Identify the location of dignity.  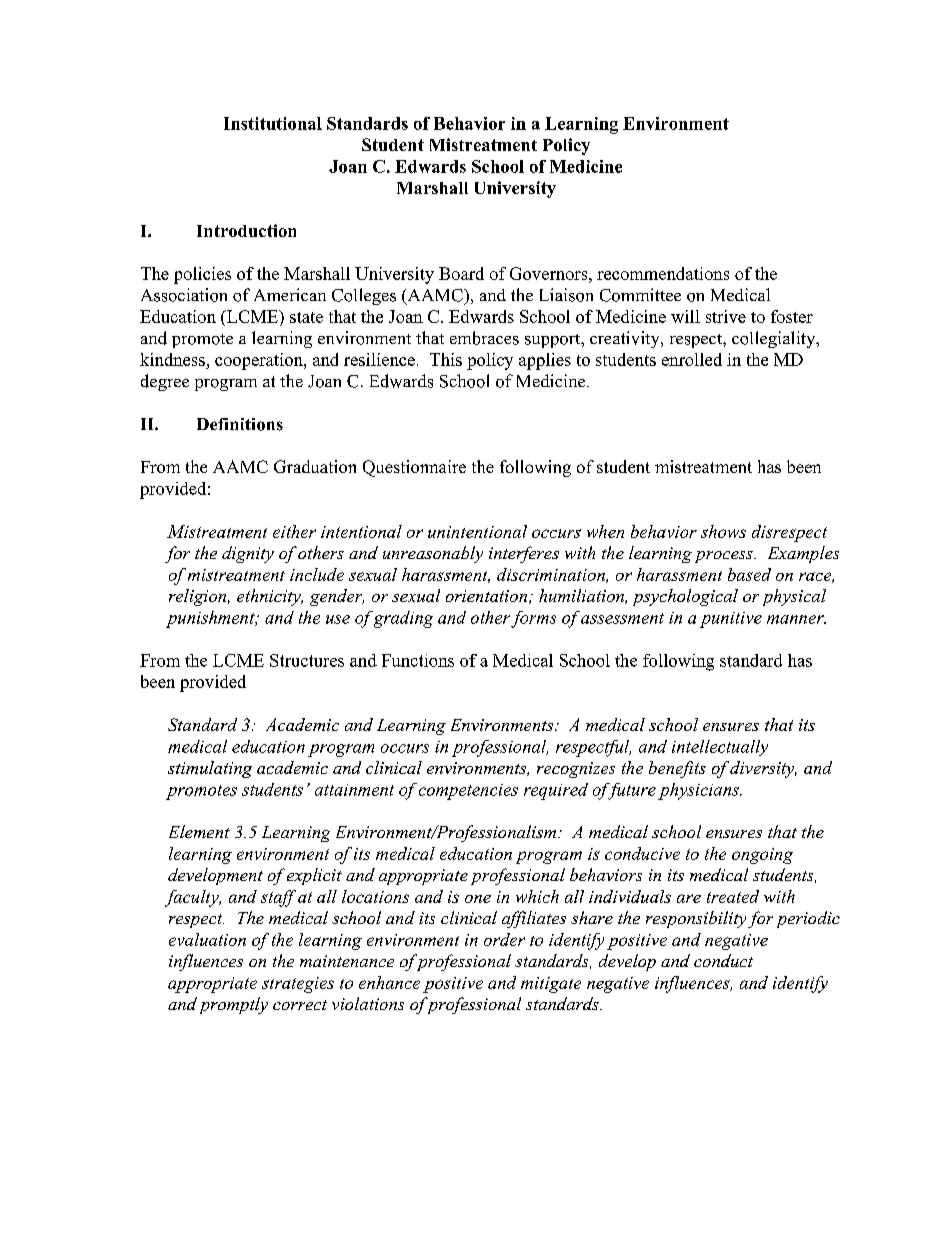
(248, 554).
